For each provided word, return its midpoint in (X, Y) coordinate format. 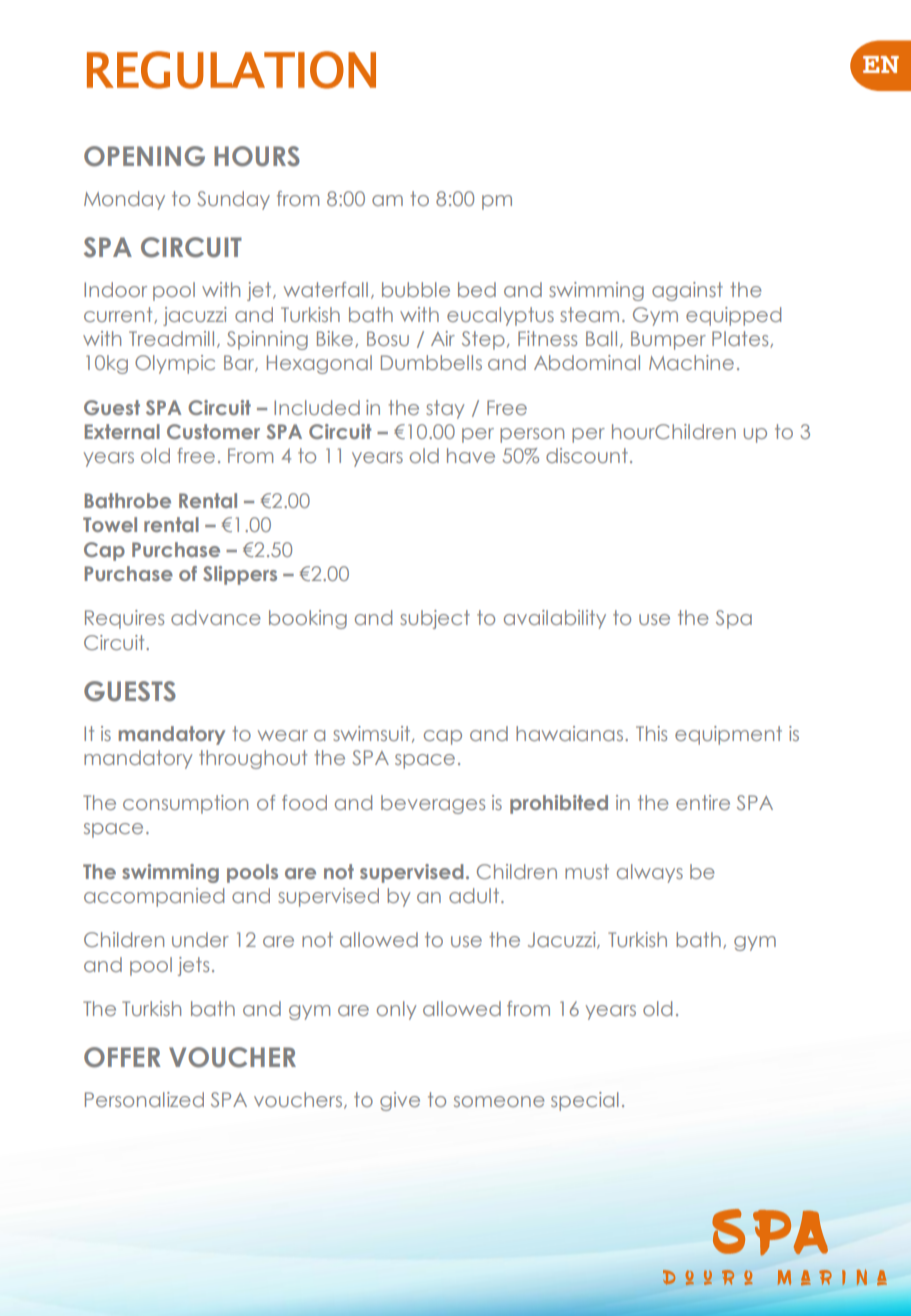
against (687, 291)
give (400, 1101)
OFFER (122, 1057)
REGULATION (231, 70)
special (585, 1101)
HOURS (257, 156)
